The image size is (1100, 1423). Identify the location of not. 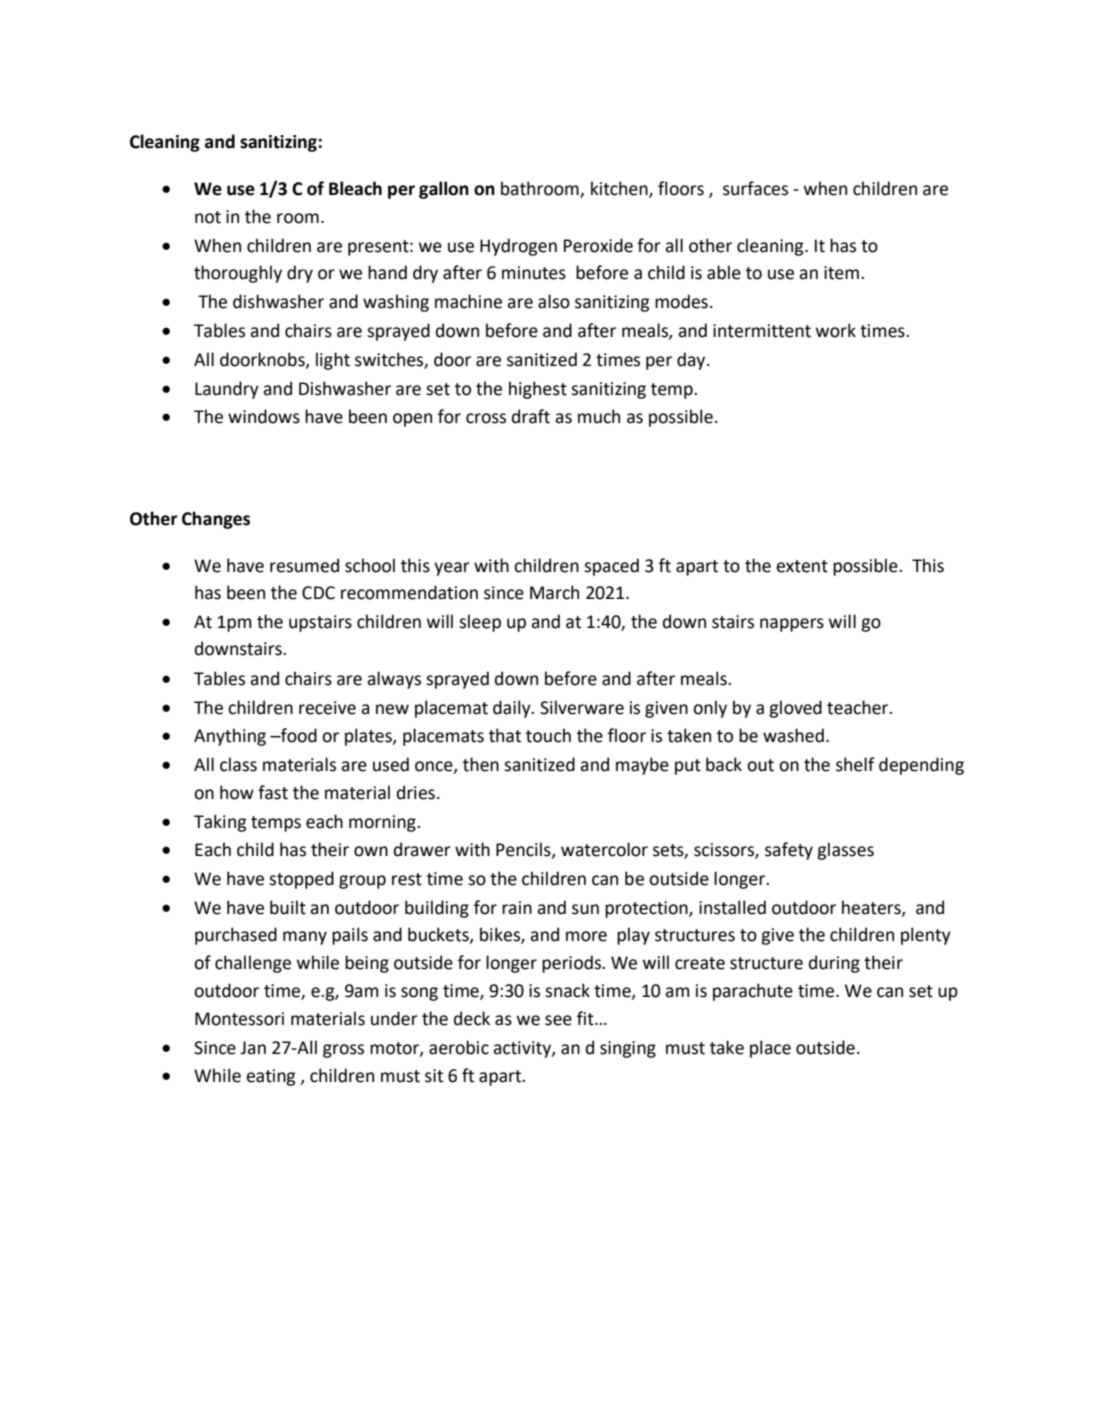
(208, 217).
